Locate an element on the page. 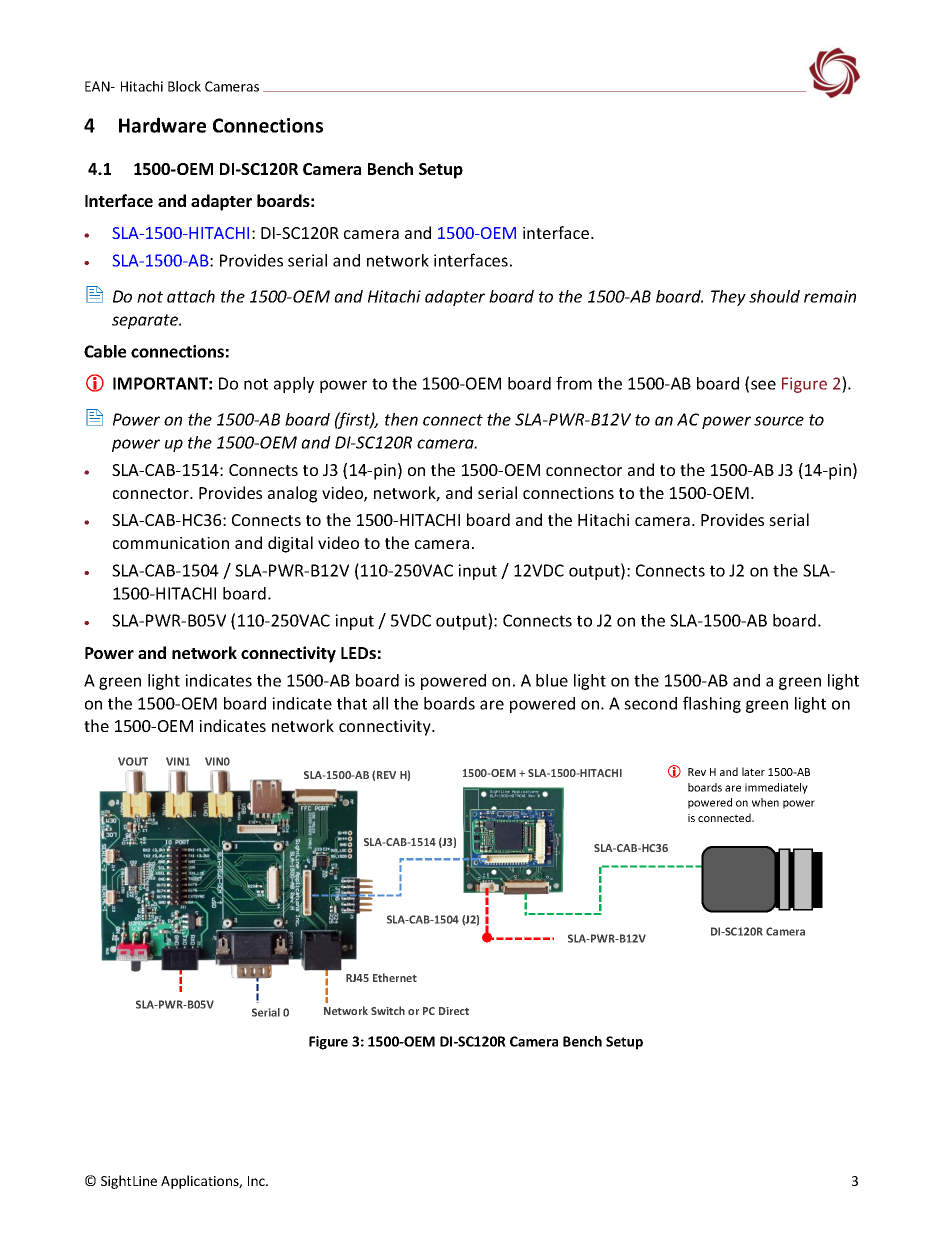  Hardware is located at coordinates (162, 125).
